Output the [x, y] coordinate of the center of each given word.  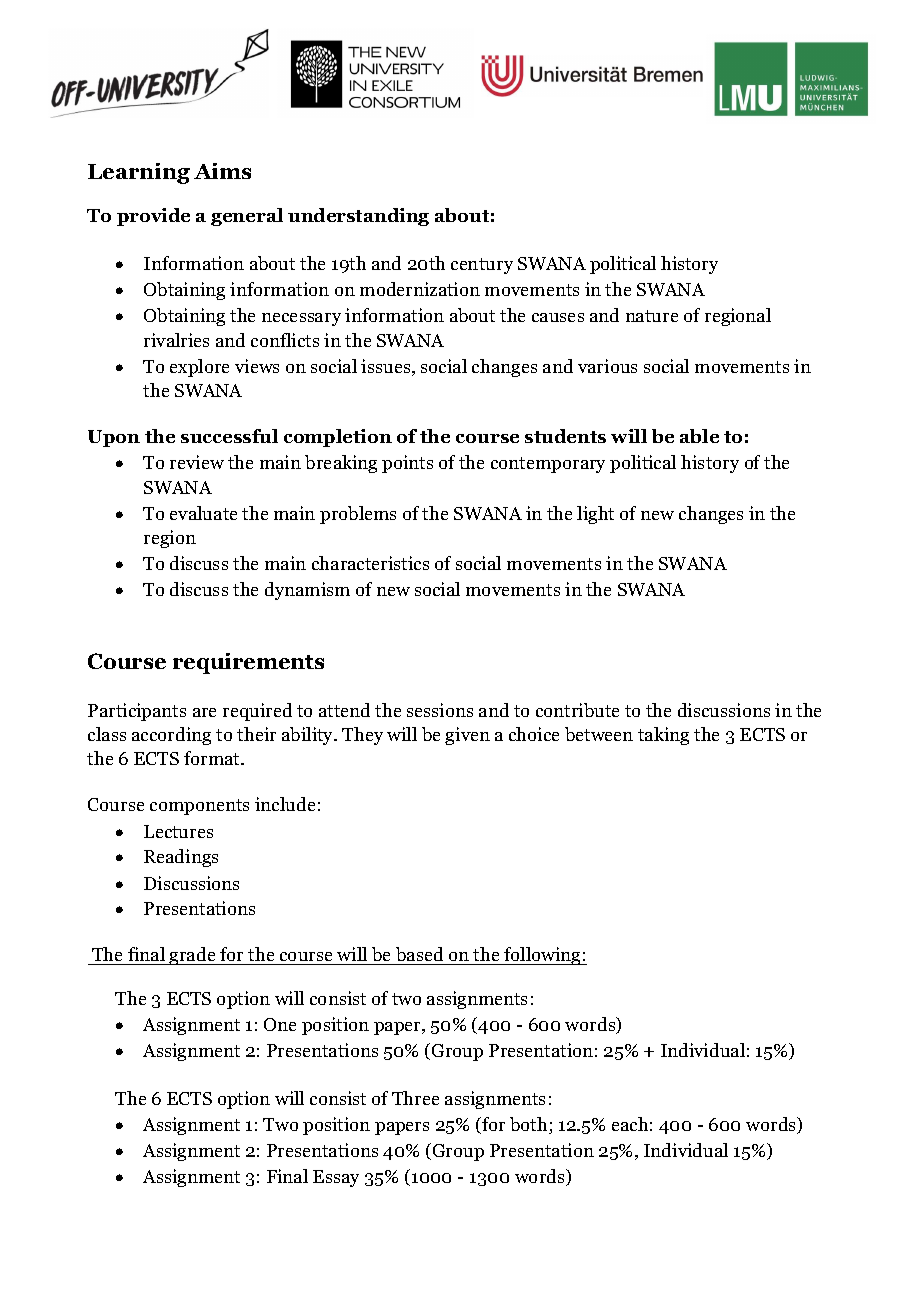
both [530, 1125]
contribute [577, 710]
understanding [358, 217]
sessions [440, 710]
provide [153, 217]
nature [652, 316]
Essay [336, 1178]
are [204, 712]
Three [415, 1098]
